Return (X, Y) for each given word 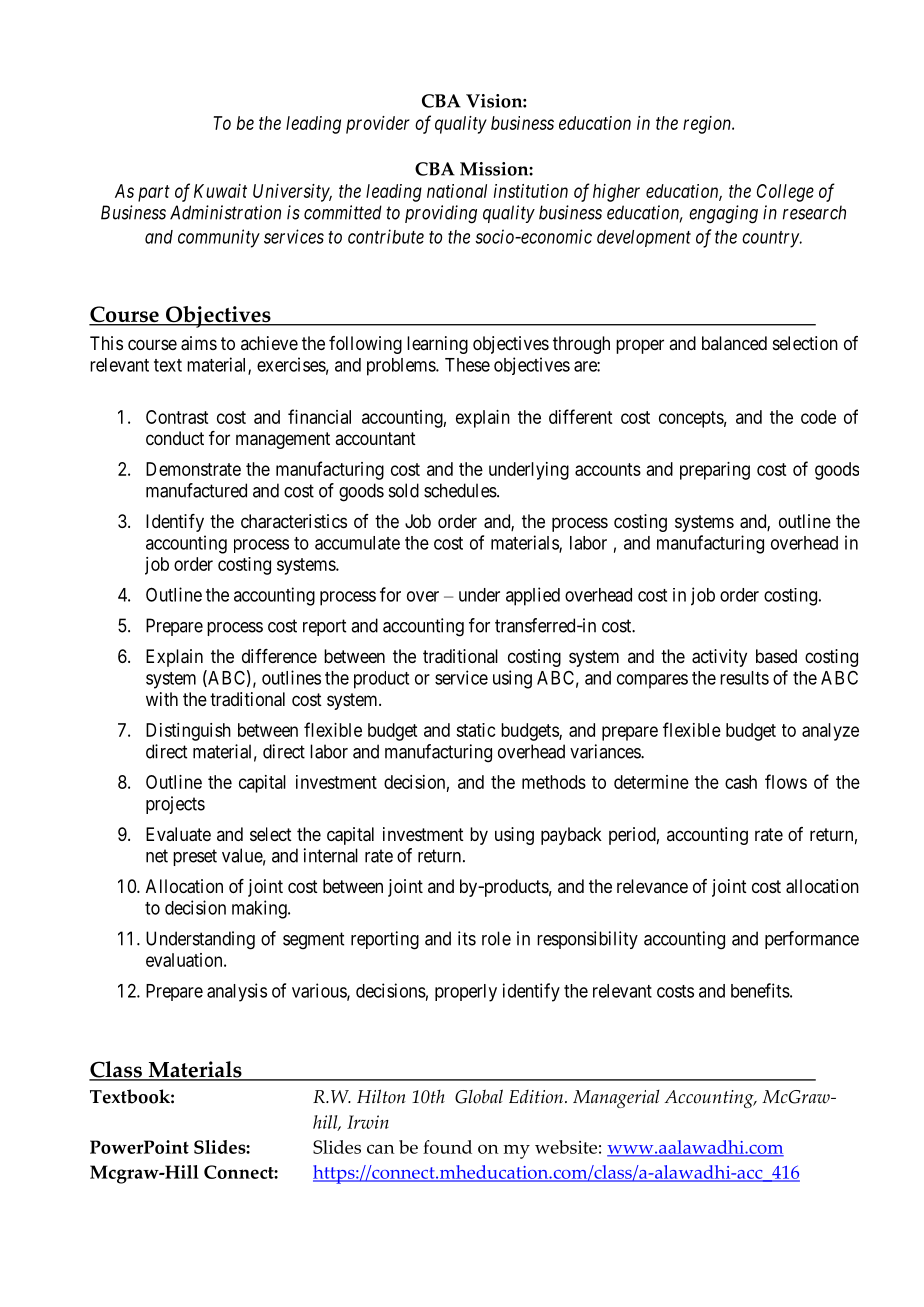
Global (479, 1096)
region (708, 125)
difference (279, 656)
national (457, 191)
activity (719, 658)
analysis (237, 992)
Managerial (616, 1099)
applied (533, 596)
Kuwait (220, 191)
